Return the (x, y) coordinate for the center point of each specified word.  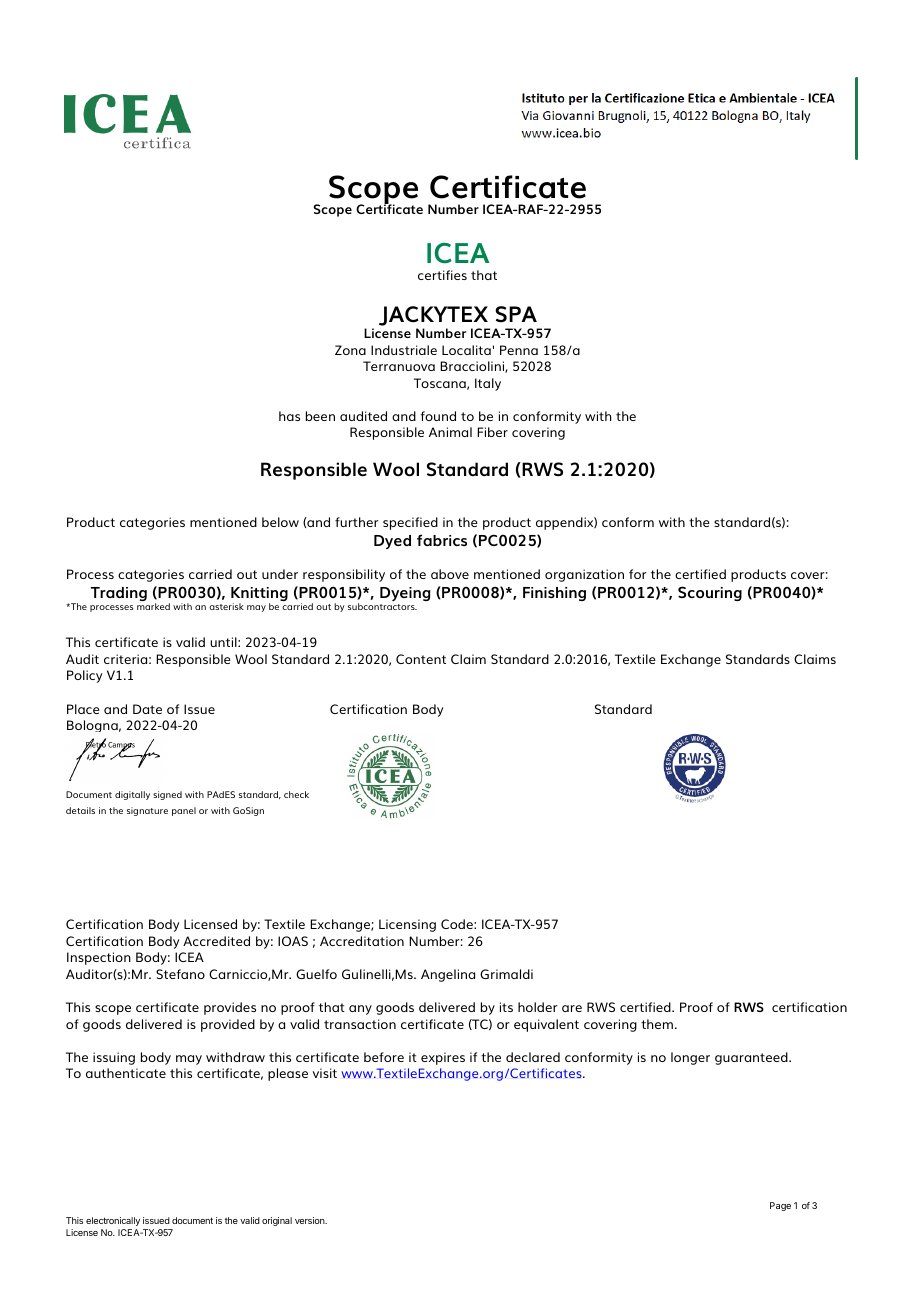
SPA (516, 314)
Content (421, 659)
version (311, 1220)
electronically (113, 1221)
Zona (350, 350)
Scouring (710, 593)
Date (147, 709)
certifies (442, 275)
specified (410, 523)
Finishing (554, 594)
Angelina (448, 975)
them (658, 1024)
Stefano (180, 974)
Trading (119, 594)
